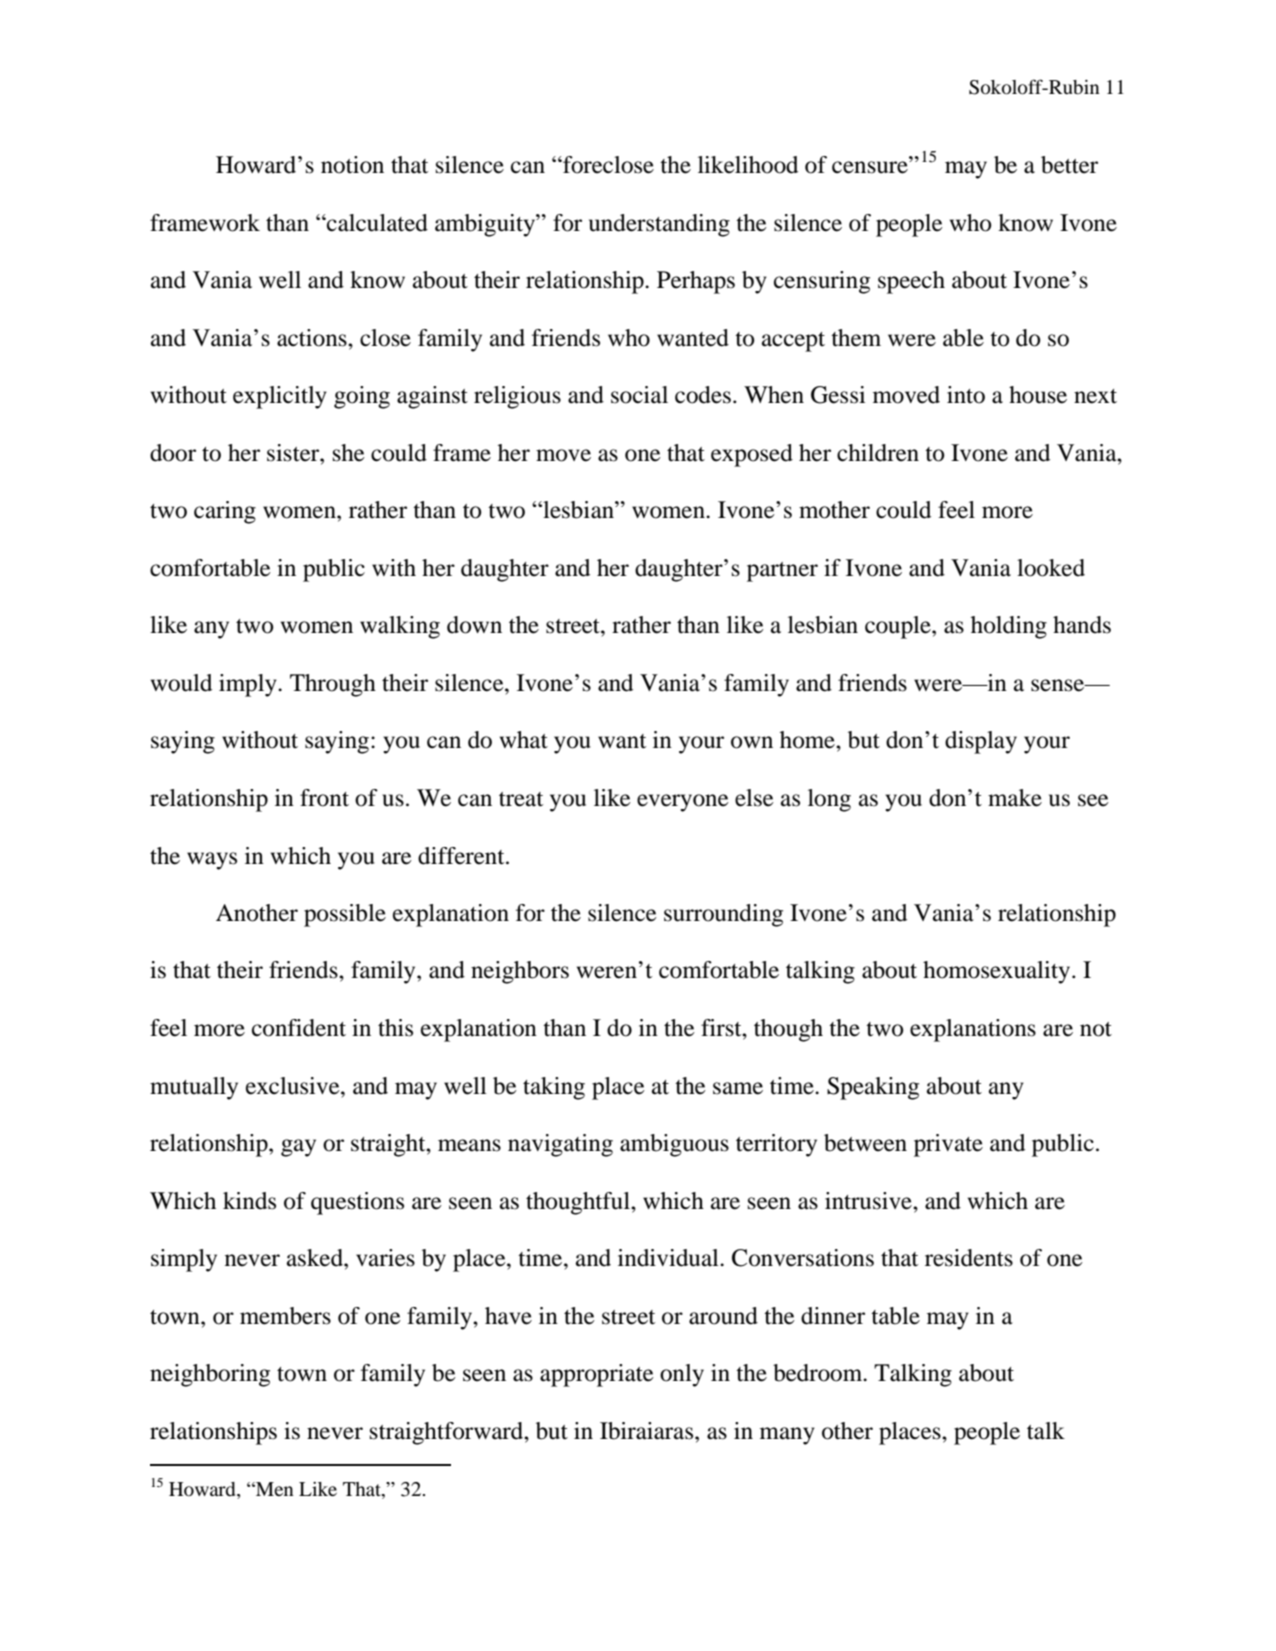 The height and width of the image is (1651, 1276). What do you see at coordinates (210, 1375) in the image?
I see `neighboring` at bounding box center [210, 1375].
